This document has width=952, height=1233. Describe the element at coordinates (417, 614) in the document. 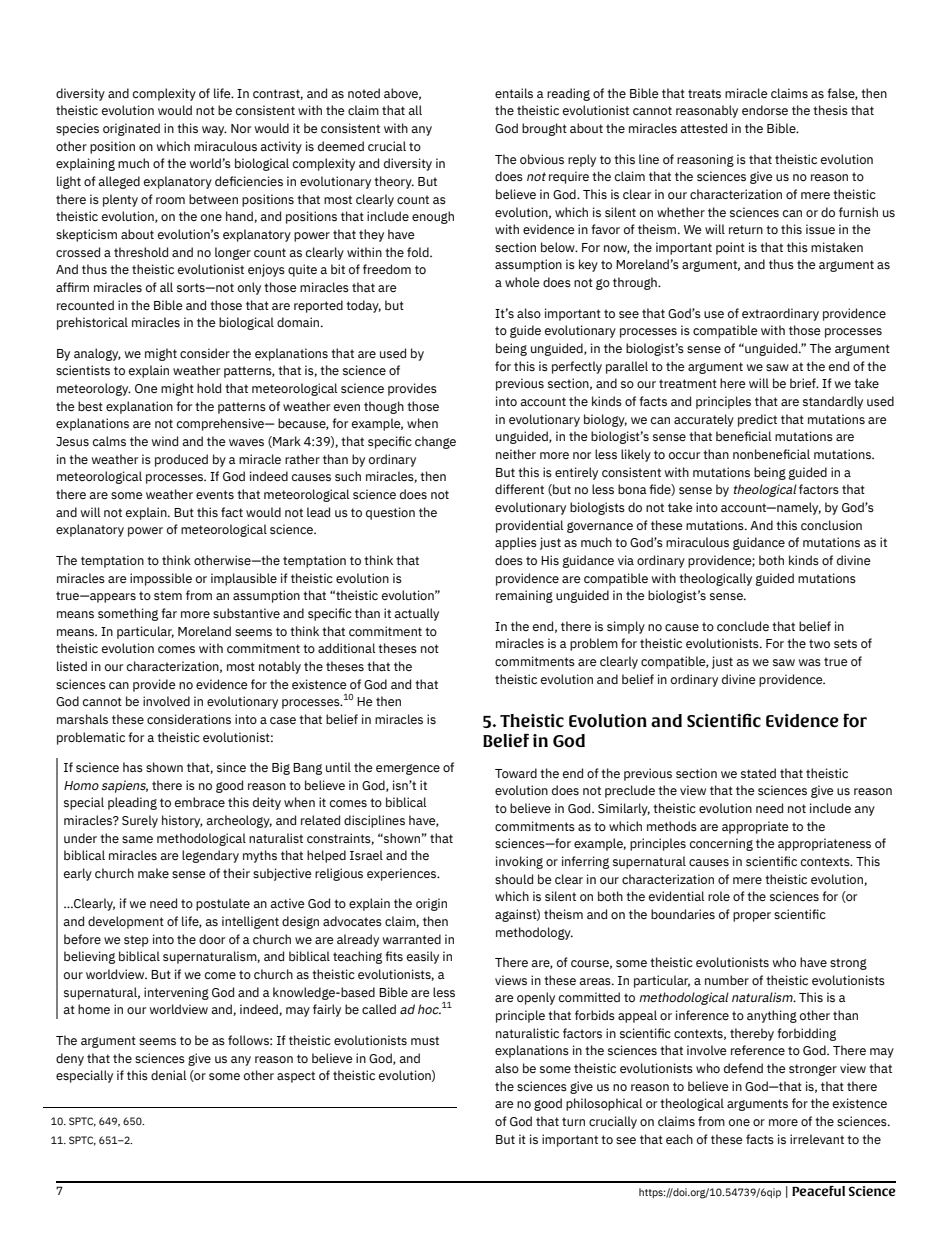

I see `actually` at that location.
